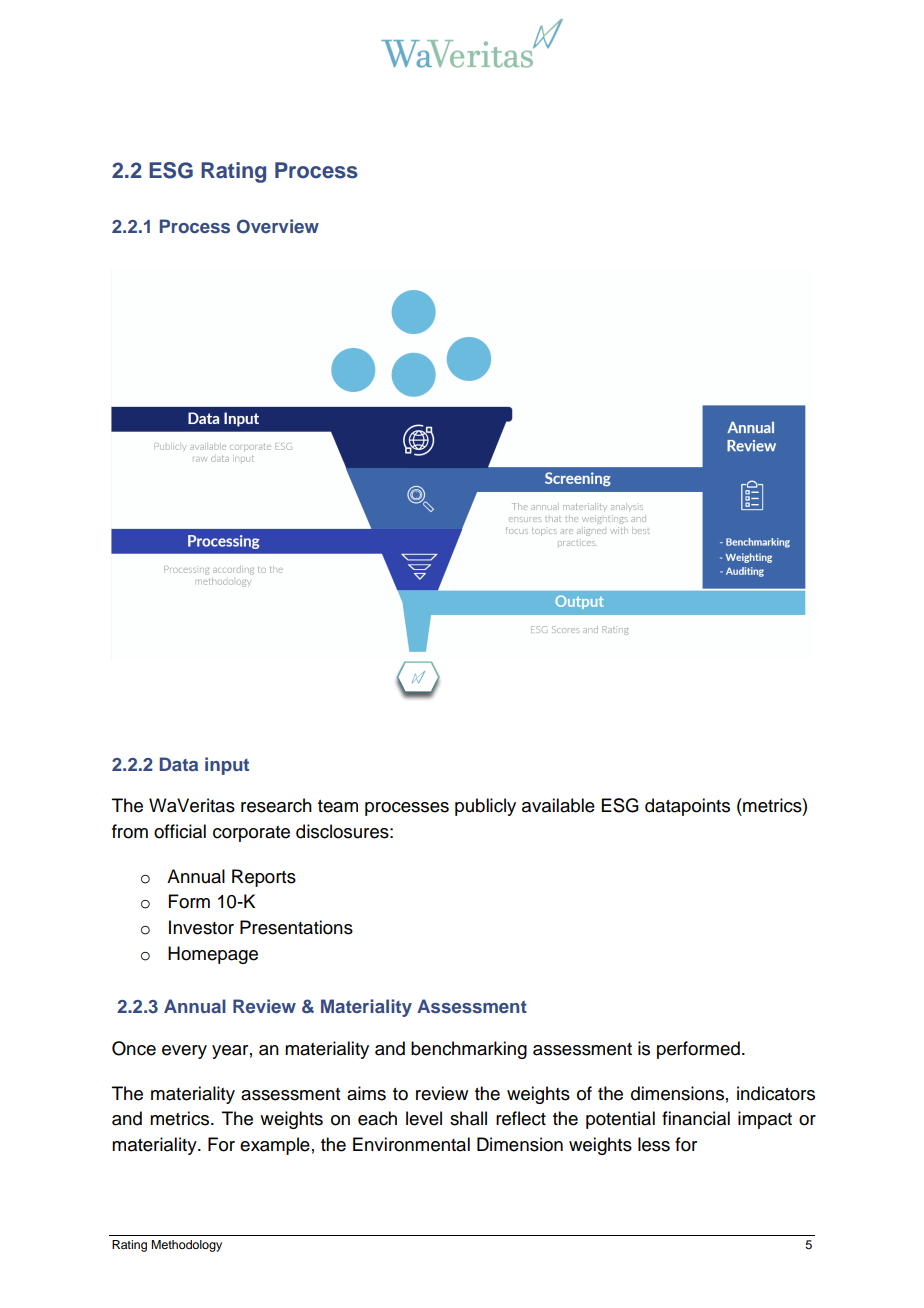 The height and width of the screenshot is (1308, 924). What do you see at coordinates (485, 807) in the screenshot?
I see `publicly` at bounding box center [485, 807].
